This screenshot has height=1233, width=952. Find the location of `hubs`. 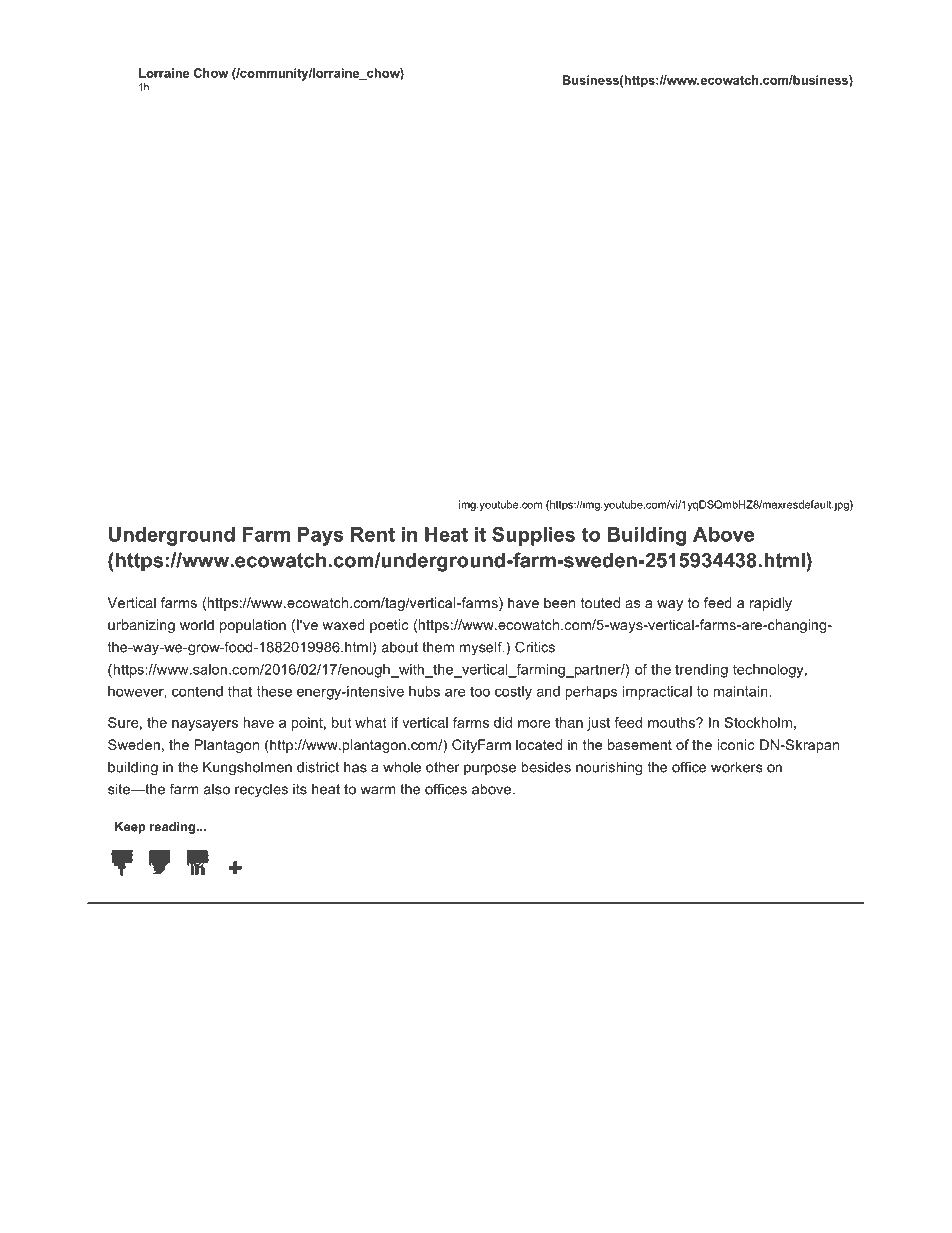

hubs is located at coordinates (424, 691).
